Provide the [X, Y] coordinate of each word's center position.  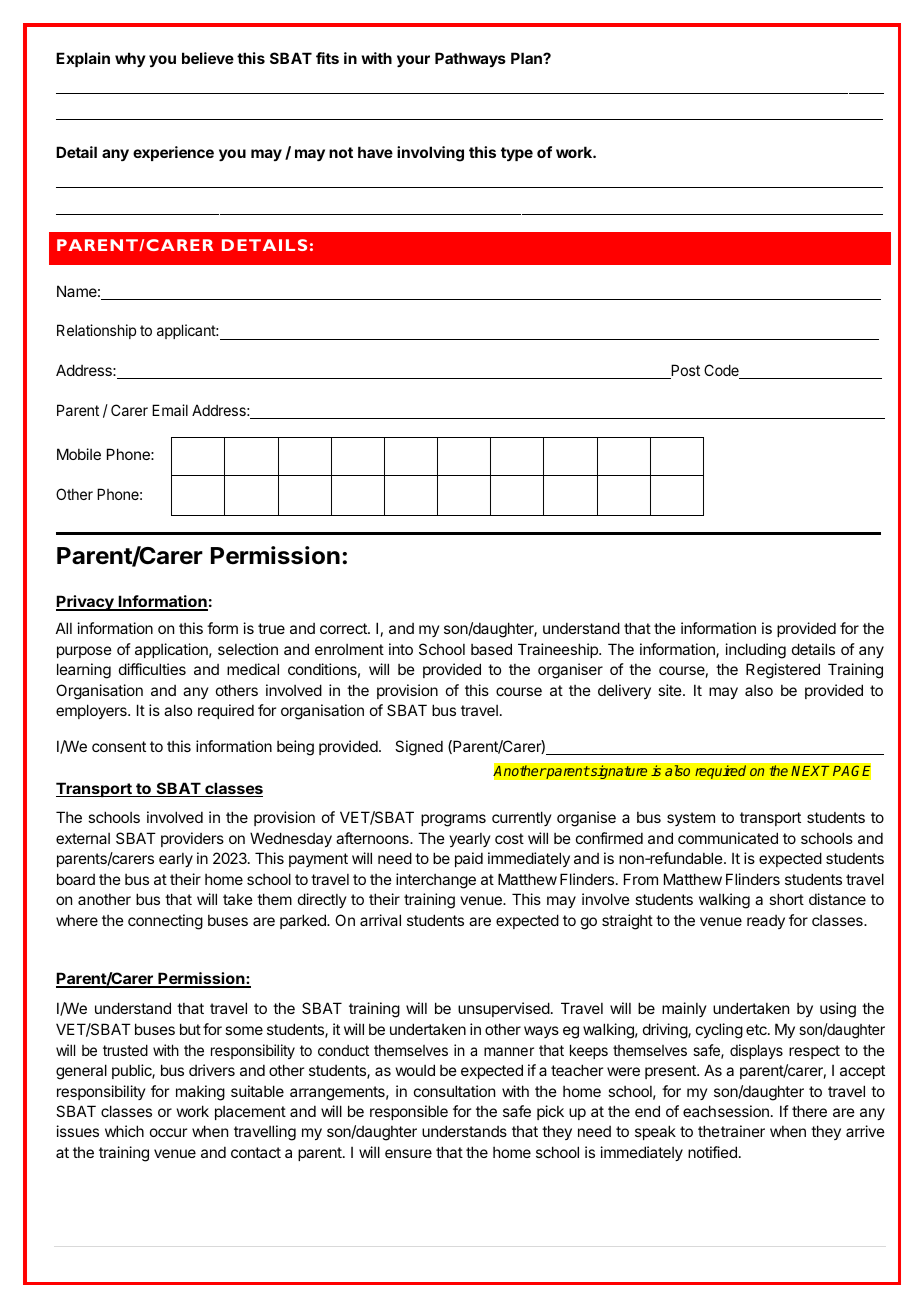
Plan [527, 58]
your [413, 61]
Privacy [86, 603]
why [130, 59]
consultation [454, 1091]
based [491, 649]
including [756, 651]
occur [168, 1132]
